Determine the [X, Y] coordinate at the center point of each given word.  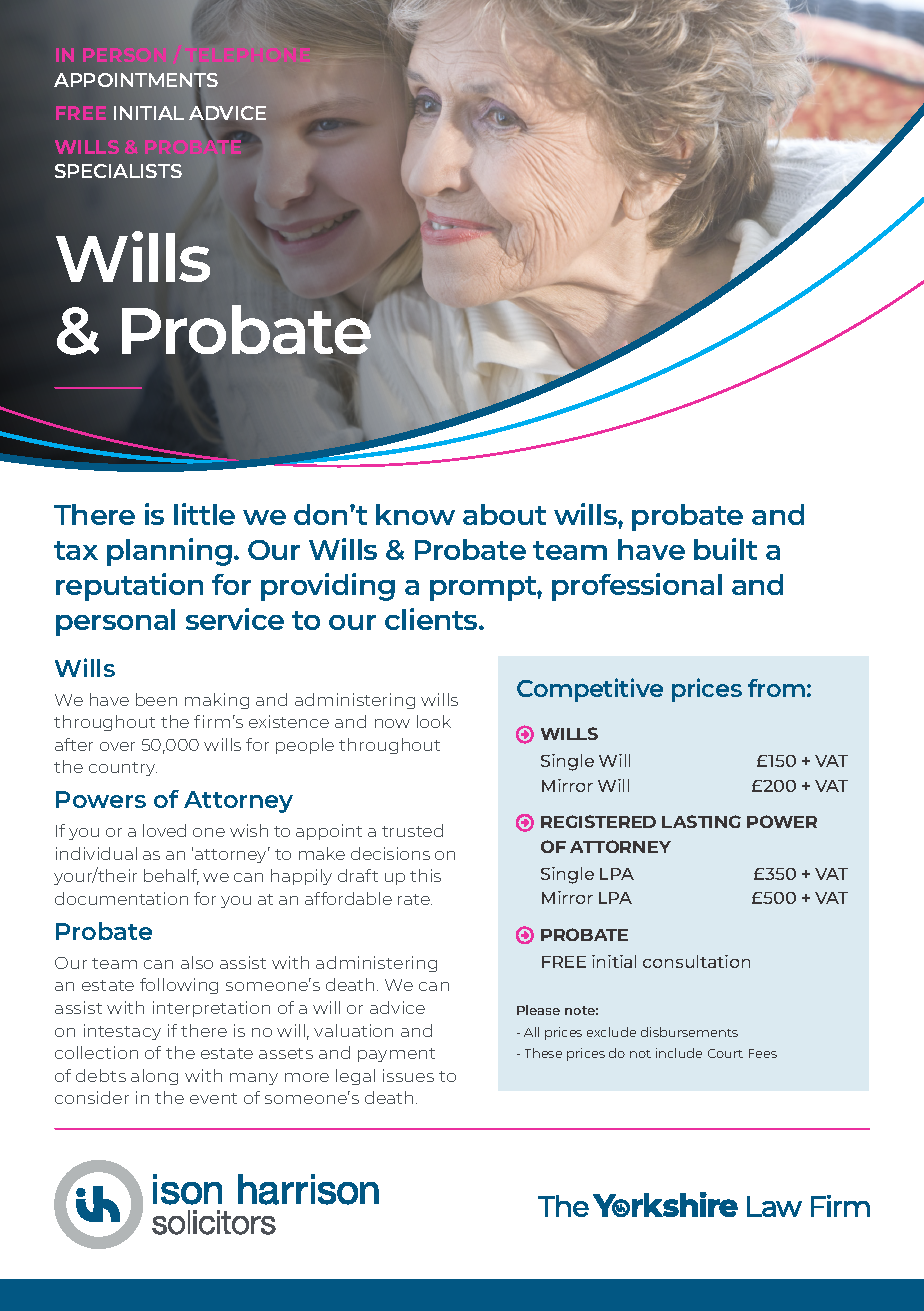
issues [408, 1075]
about [504, 514]
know [415, 514]
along [154, 1077]
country [123, 769]
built [725, 549]
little [204, 514]
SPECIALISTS [118, 171]
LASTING [701, 821]
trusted [412, 830]
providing [328, 587]
